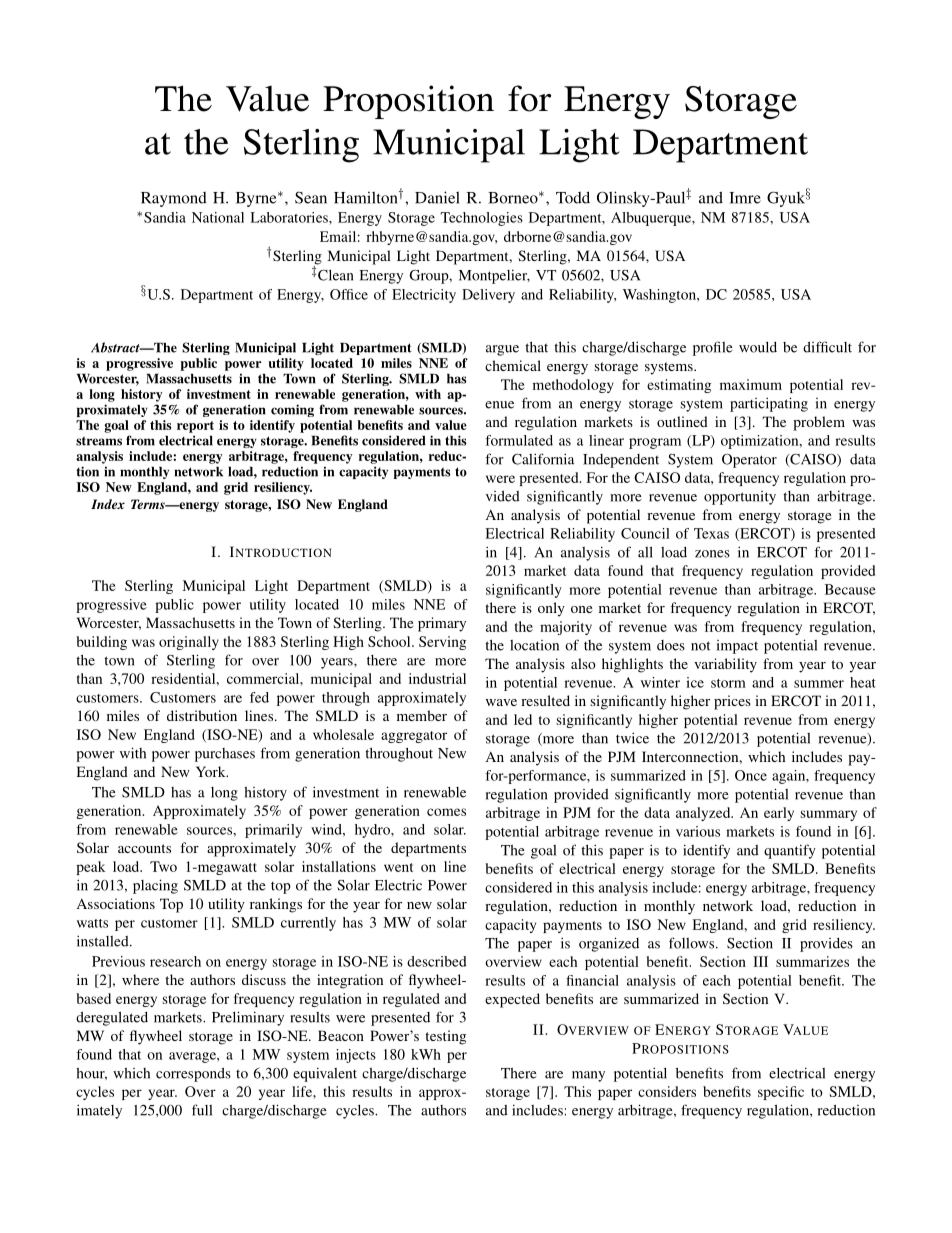  I want to click on originally, so click(189, 643).
